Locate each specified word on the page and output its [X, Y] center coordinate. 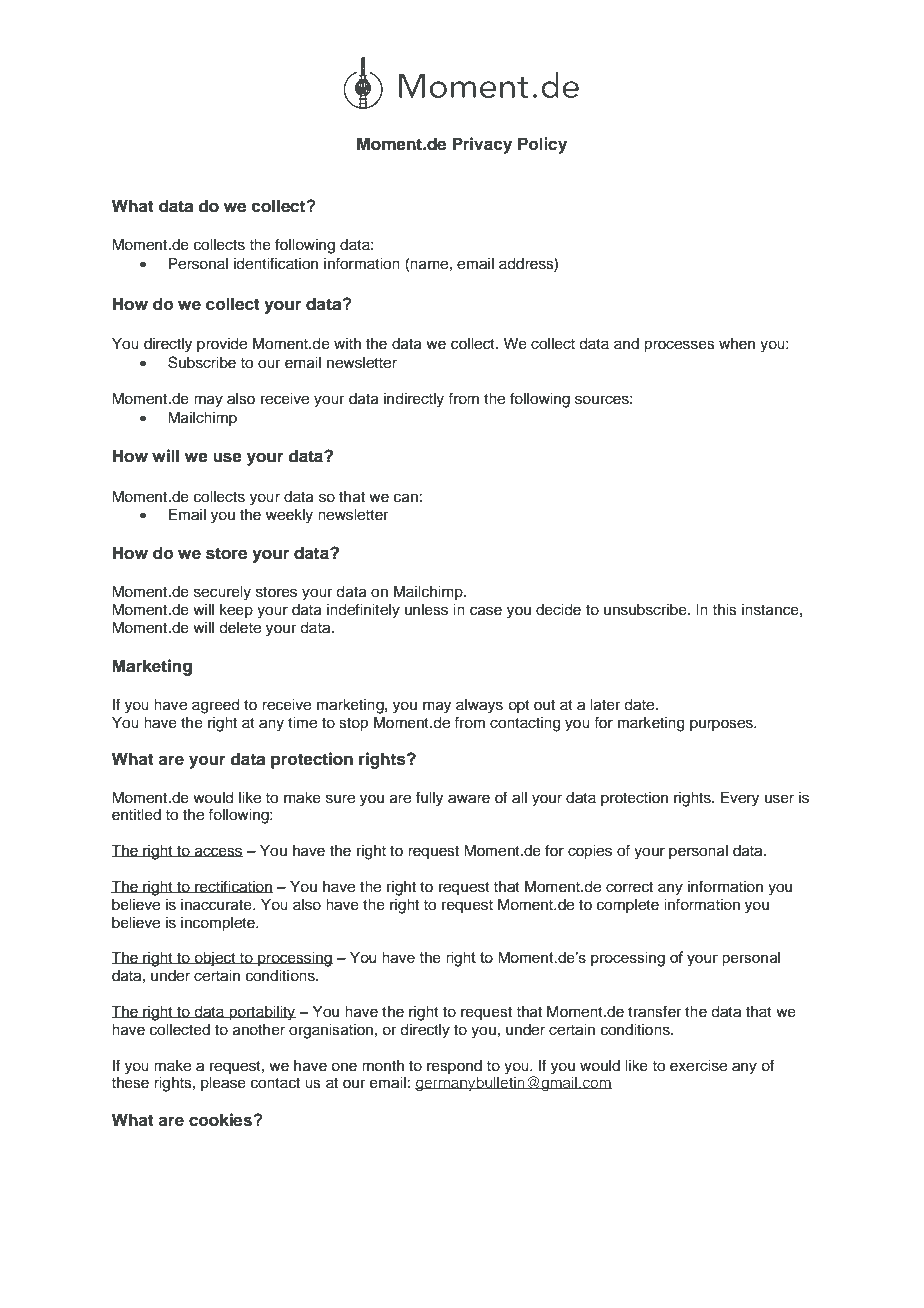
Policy [542, 145]
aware [469, 799]
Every [740, 799]
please [223, 1084]
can [406, 498]
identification [276, 263]
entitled [136, 815]
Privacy [482, 145]
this [724, 610]
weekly [289, 516]
